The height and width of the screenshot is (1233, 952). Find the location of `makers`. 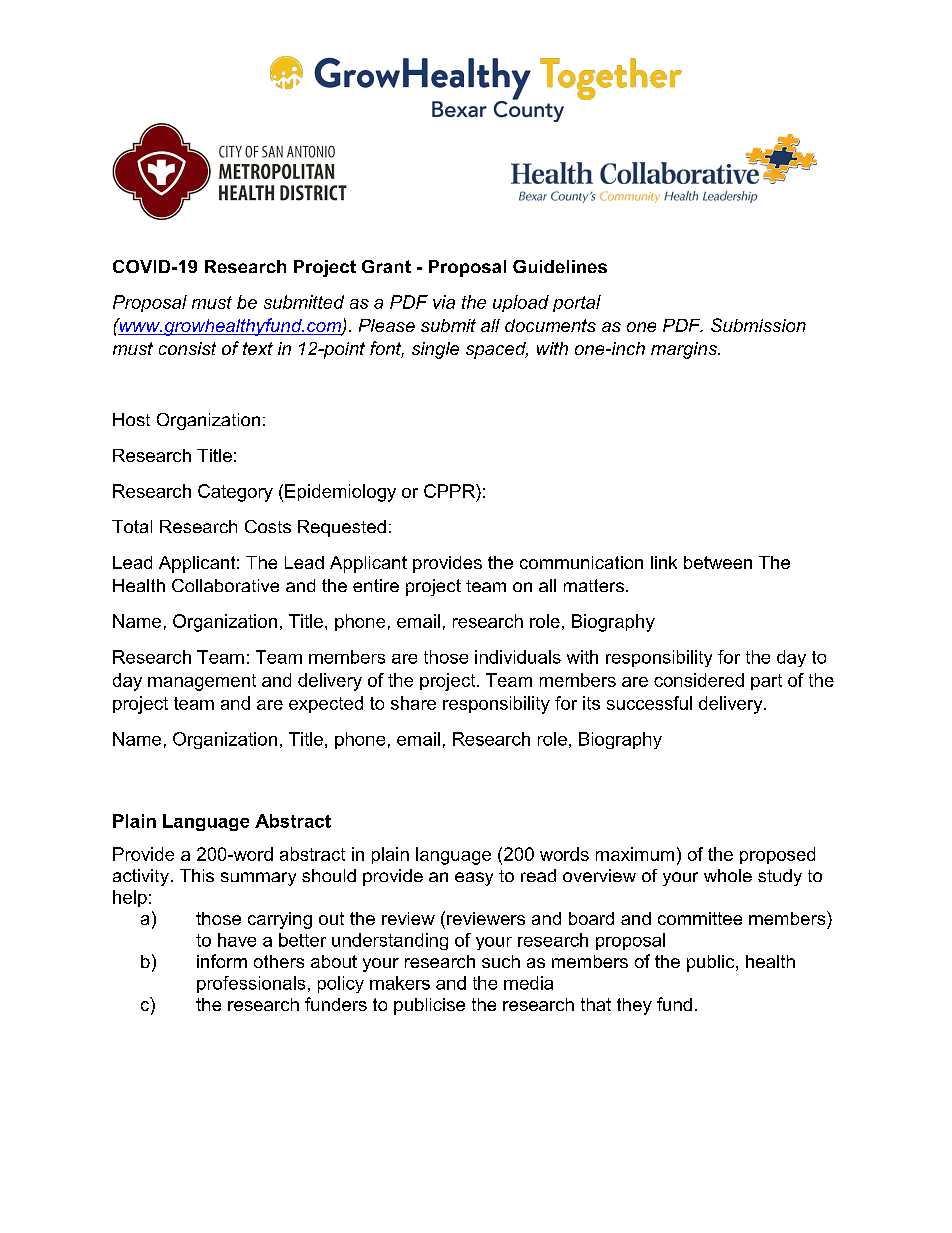

makers is located at coordinates (400, 983).
